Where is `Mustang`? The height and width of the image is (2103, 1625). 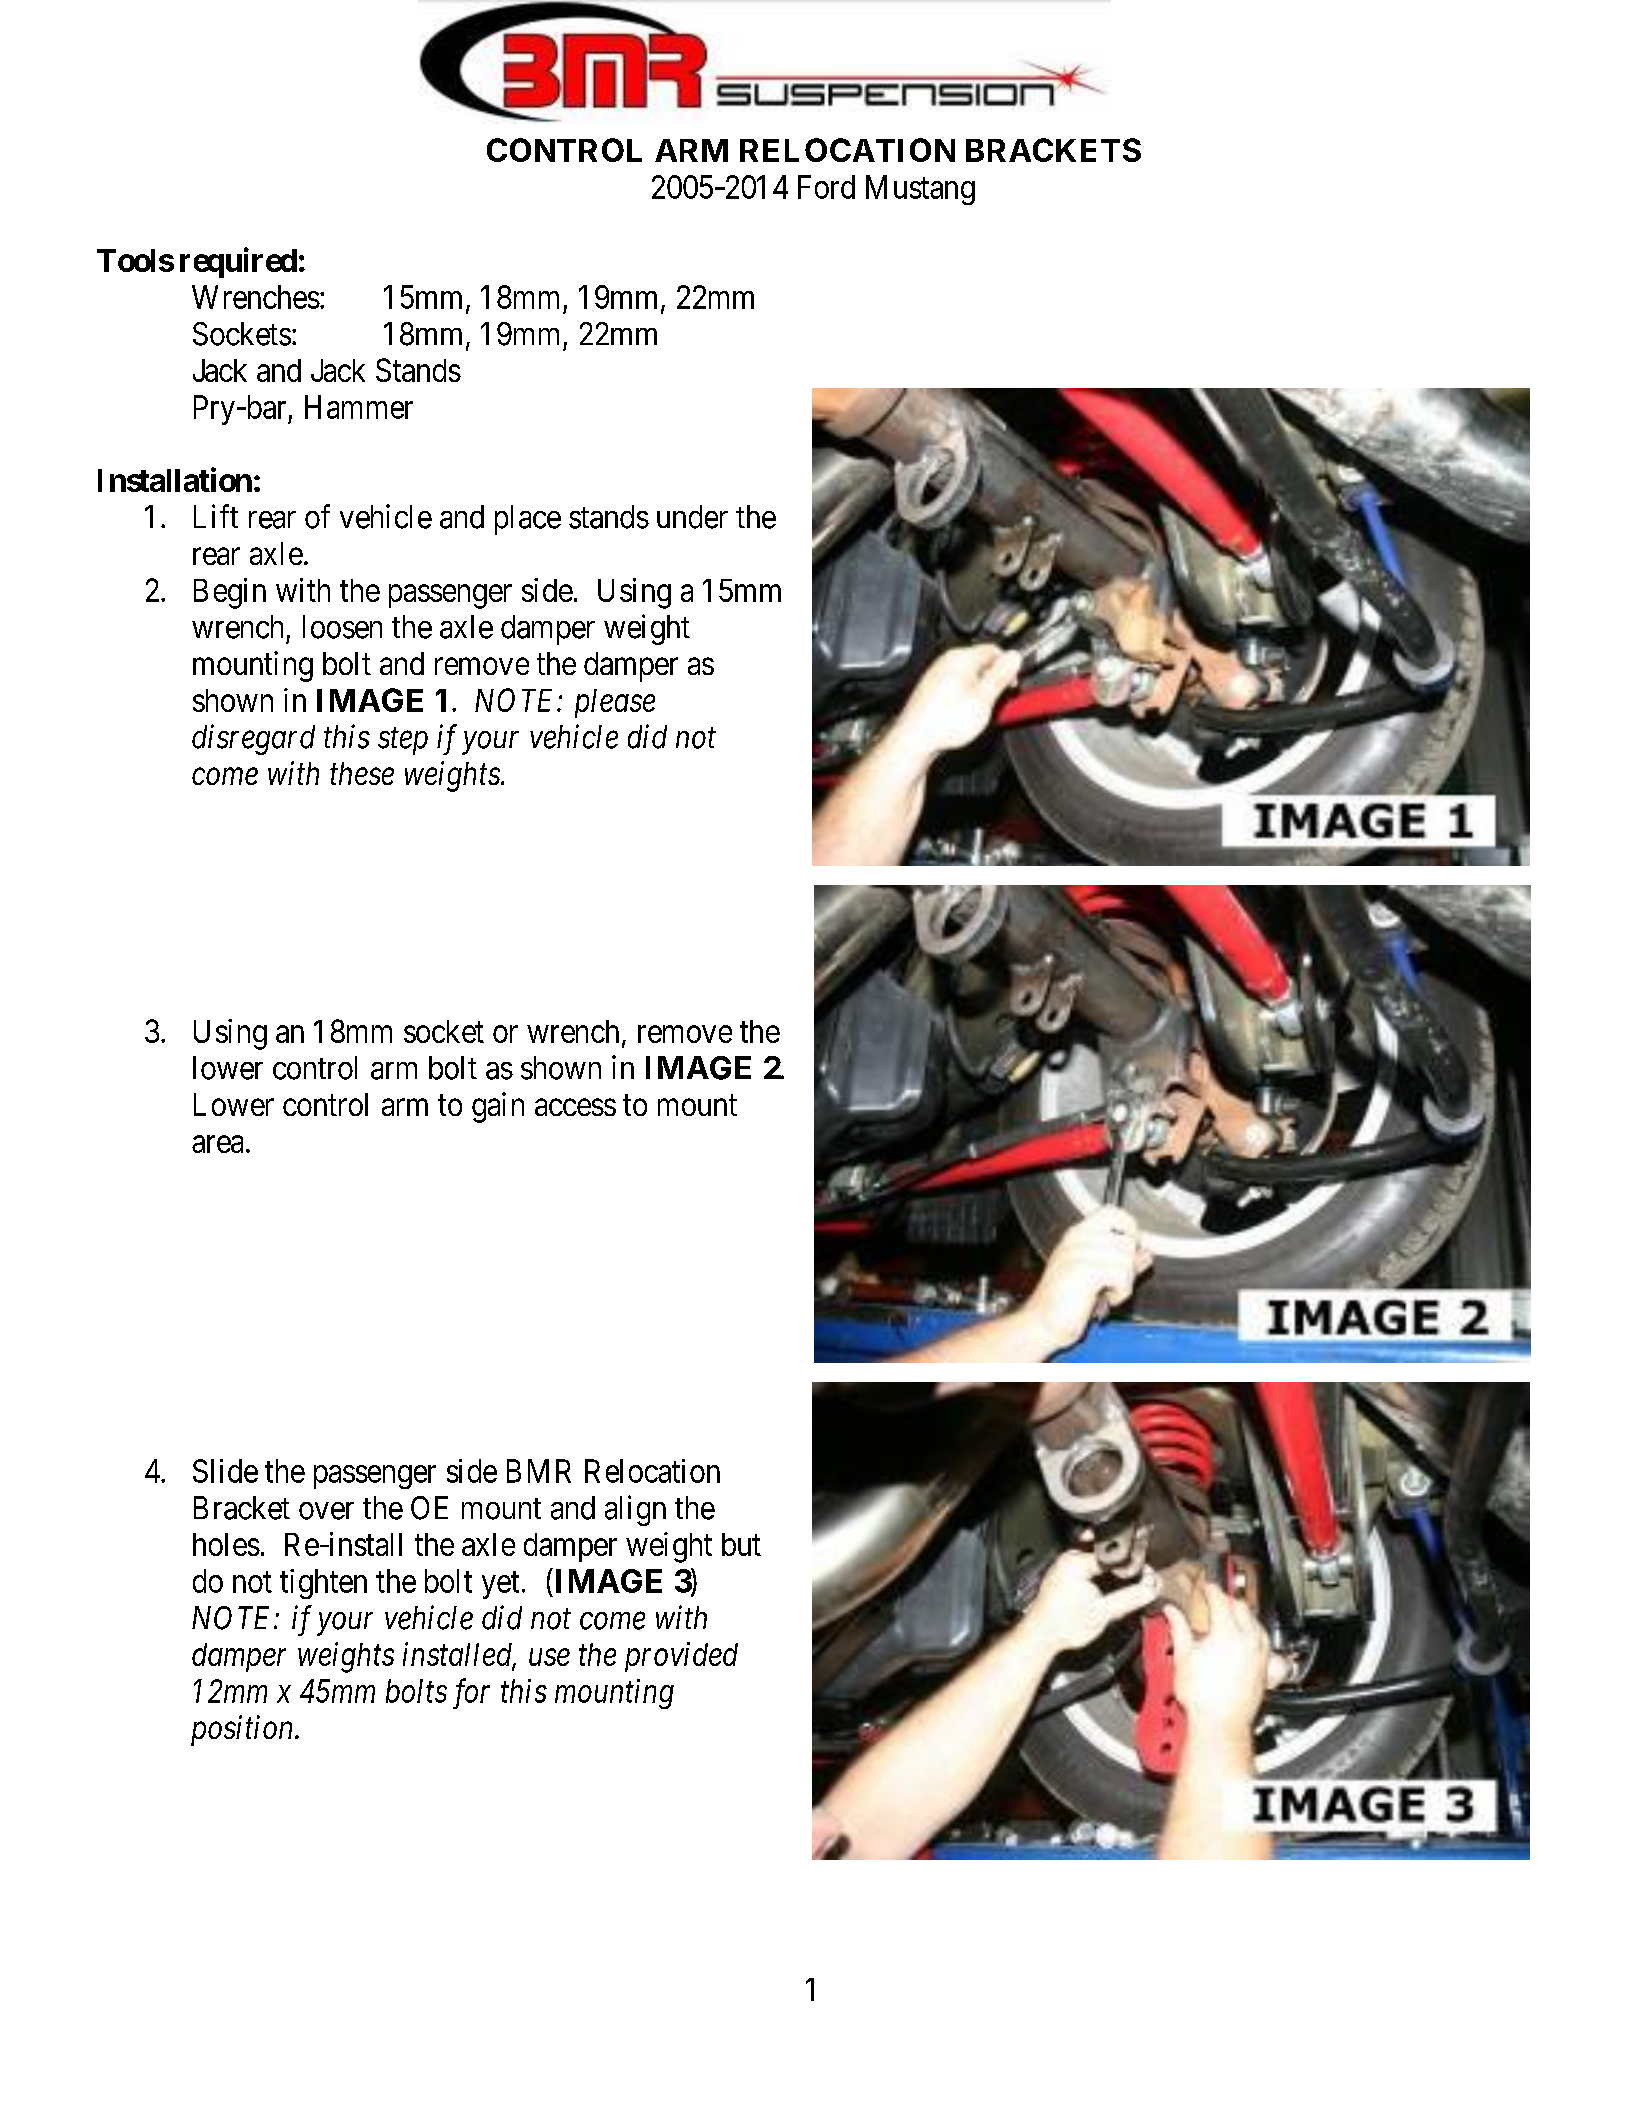
Mustang is located at coordinates (920, 190).
